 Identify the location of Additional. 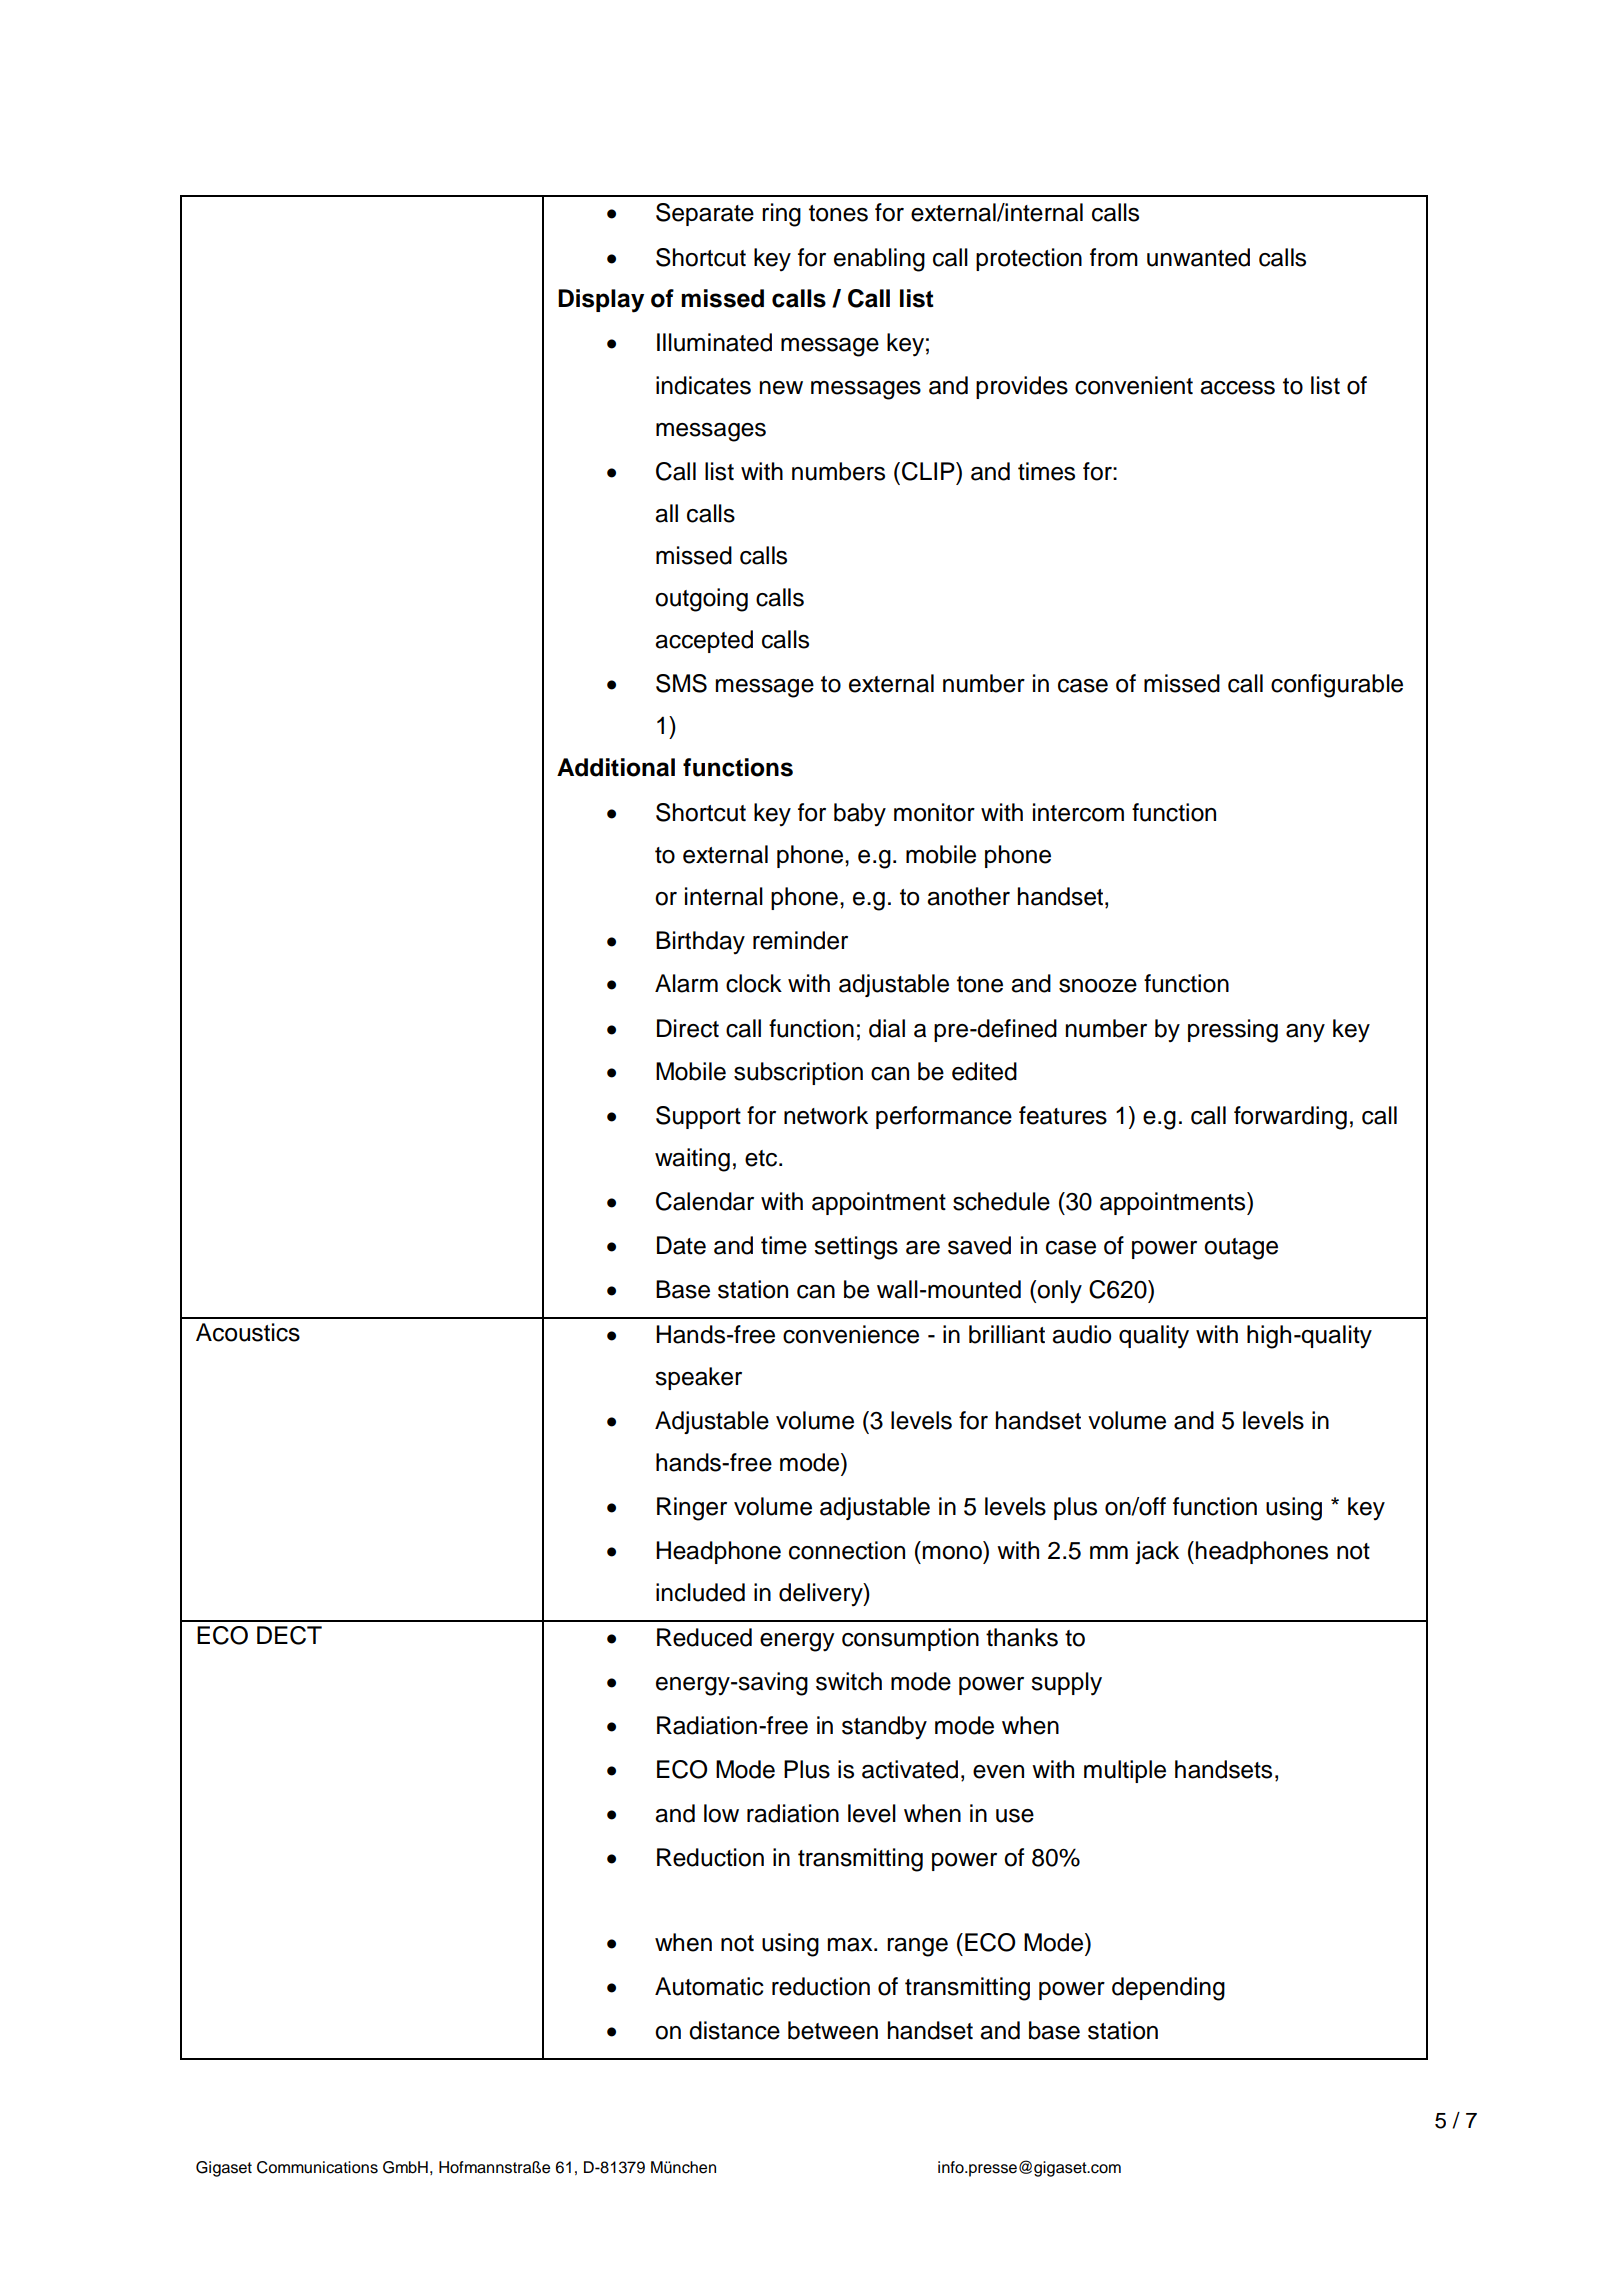
(616, 767).
